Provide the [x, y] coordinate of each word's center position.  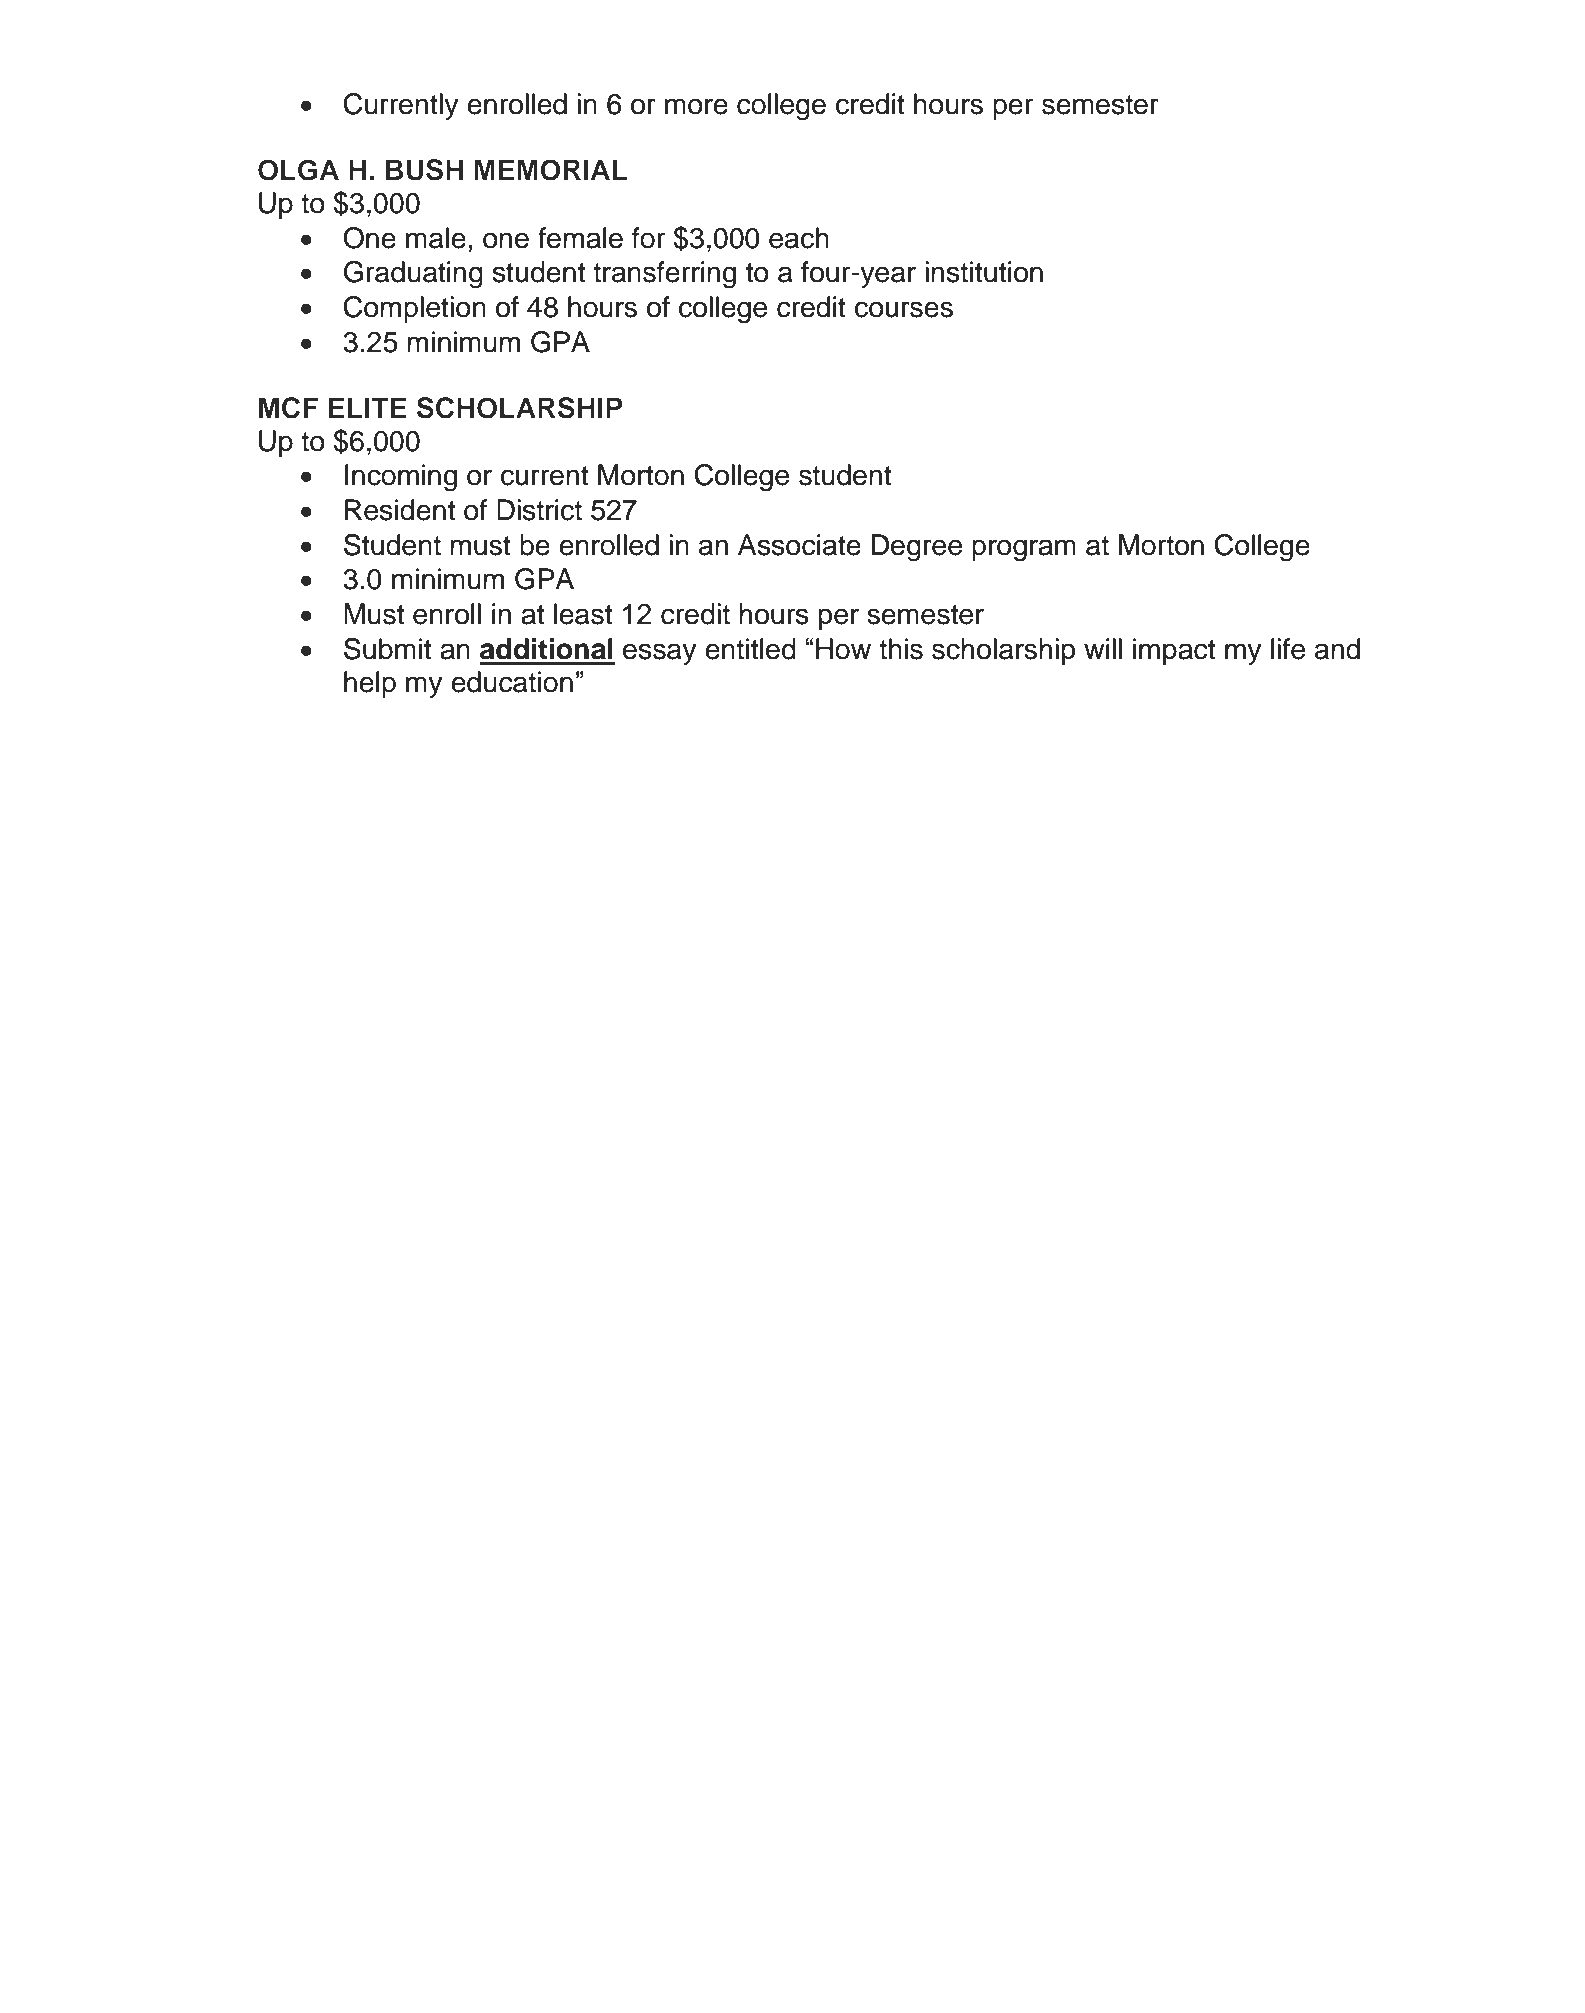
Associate [799, 545]
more [696, 106]
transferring [664, 275]
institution [984, 272]
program [1024, 550]
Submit [387, 649]
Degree [917, 548]
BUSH [424, 170]
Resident [400, 510]
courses [904, 309]
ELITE [368, 407]
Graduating [413, 275]
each [799, 238]
